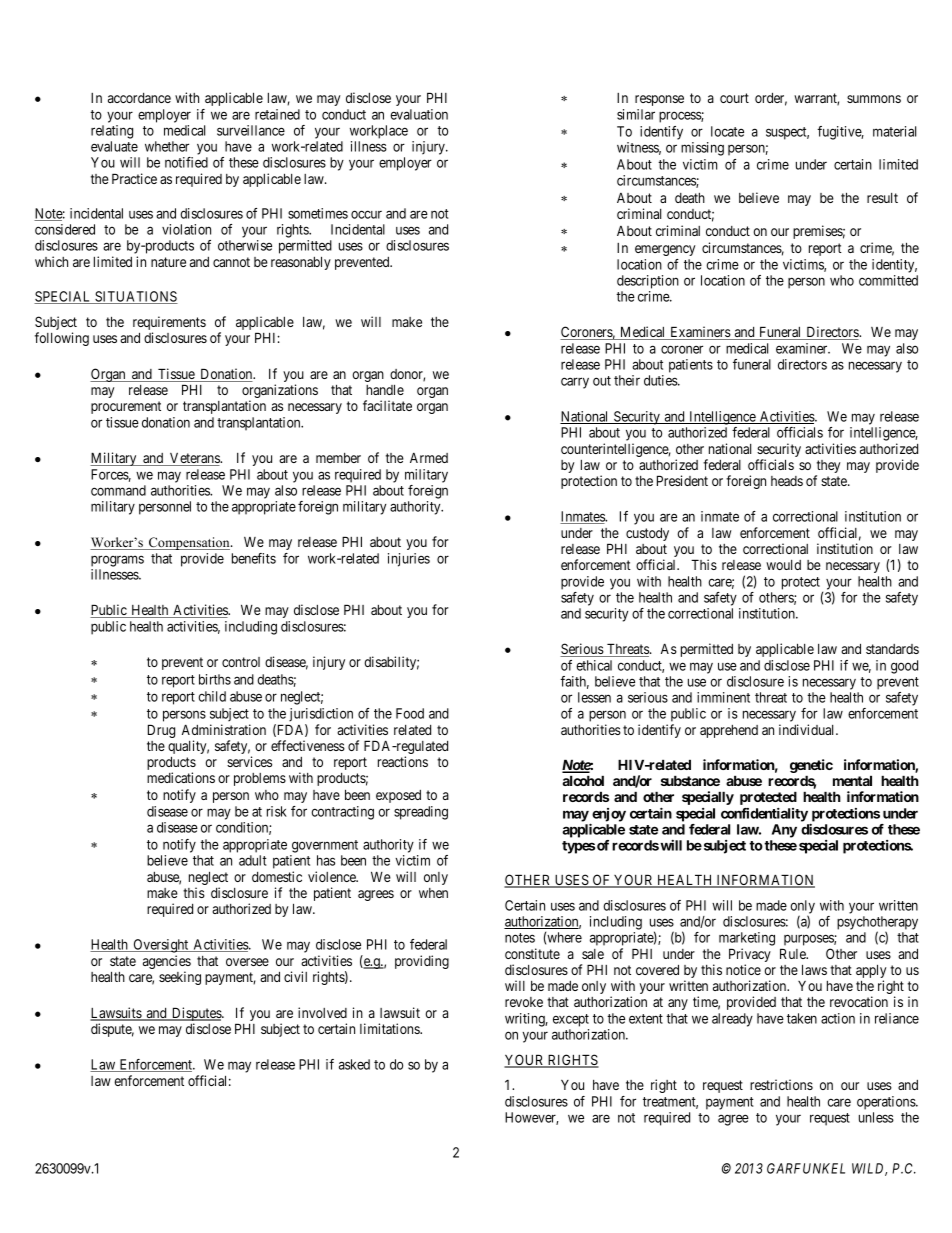 The height and width of the image is (1233, 952). What do you see at coordinates (167, 146) in the image?
I see `whether` at bounding box center [167, 146].
